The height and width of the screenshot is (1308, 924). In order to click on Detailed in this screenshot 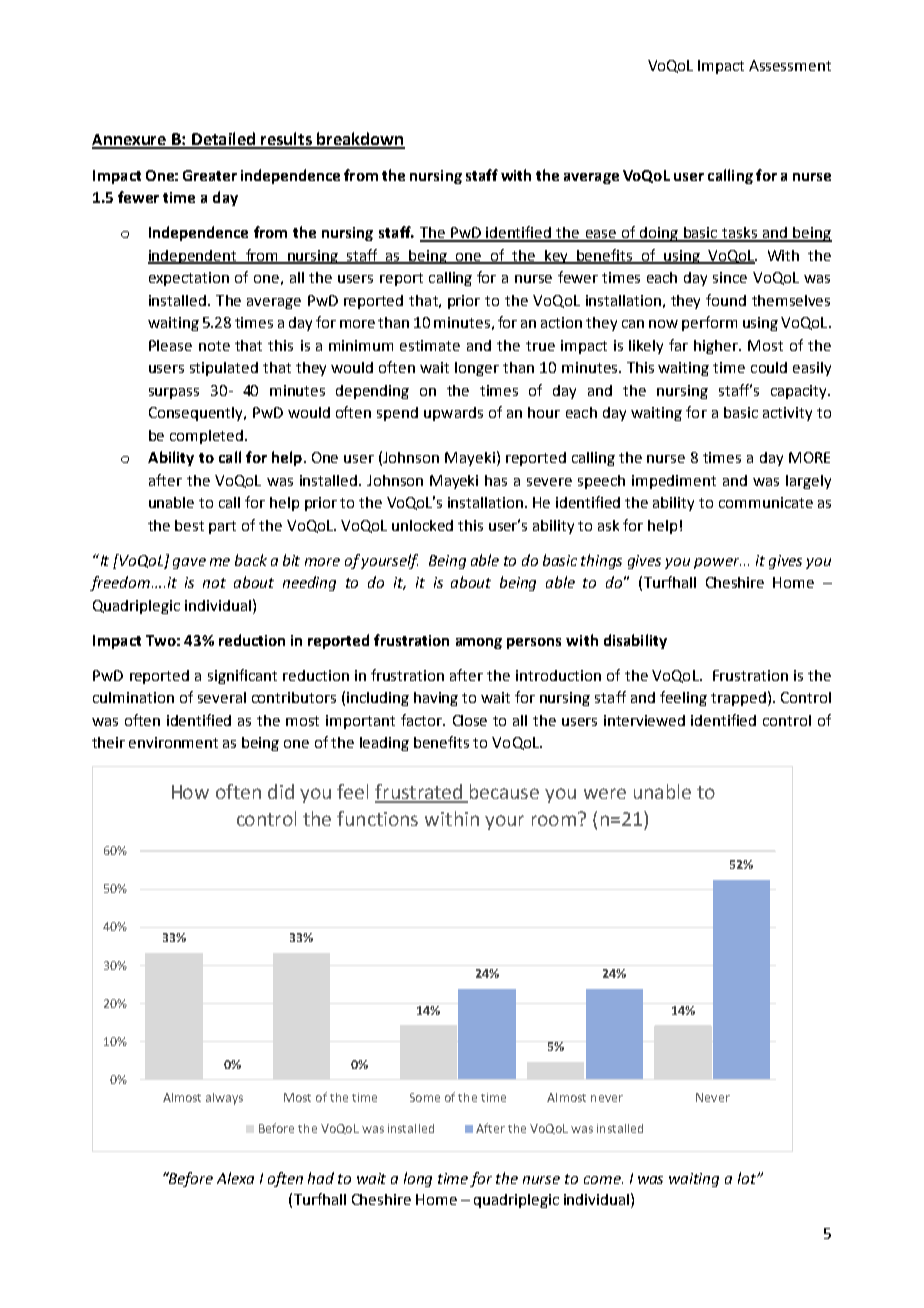, I will do `click(223, 140)`.
